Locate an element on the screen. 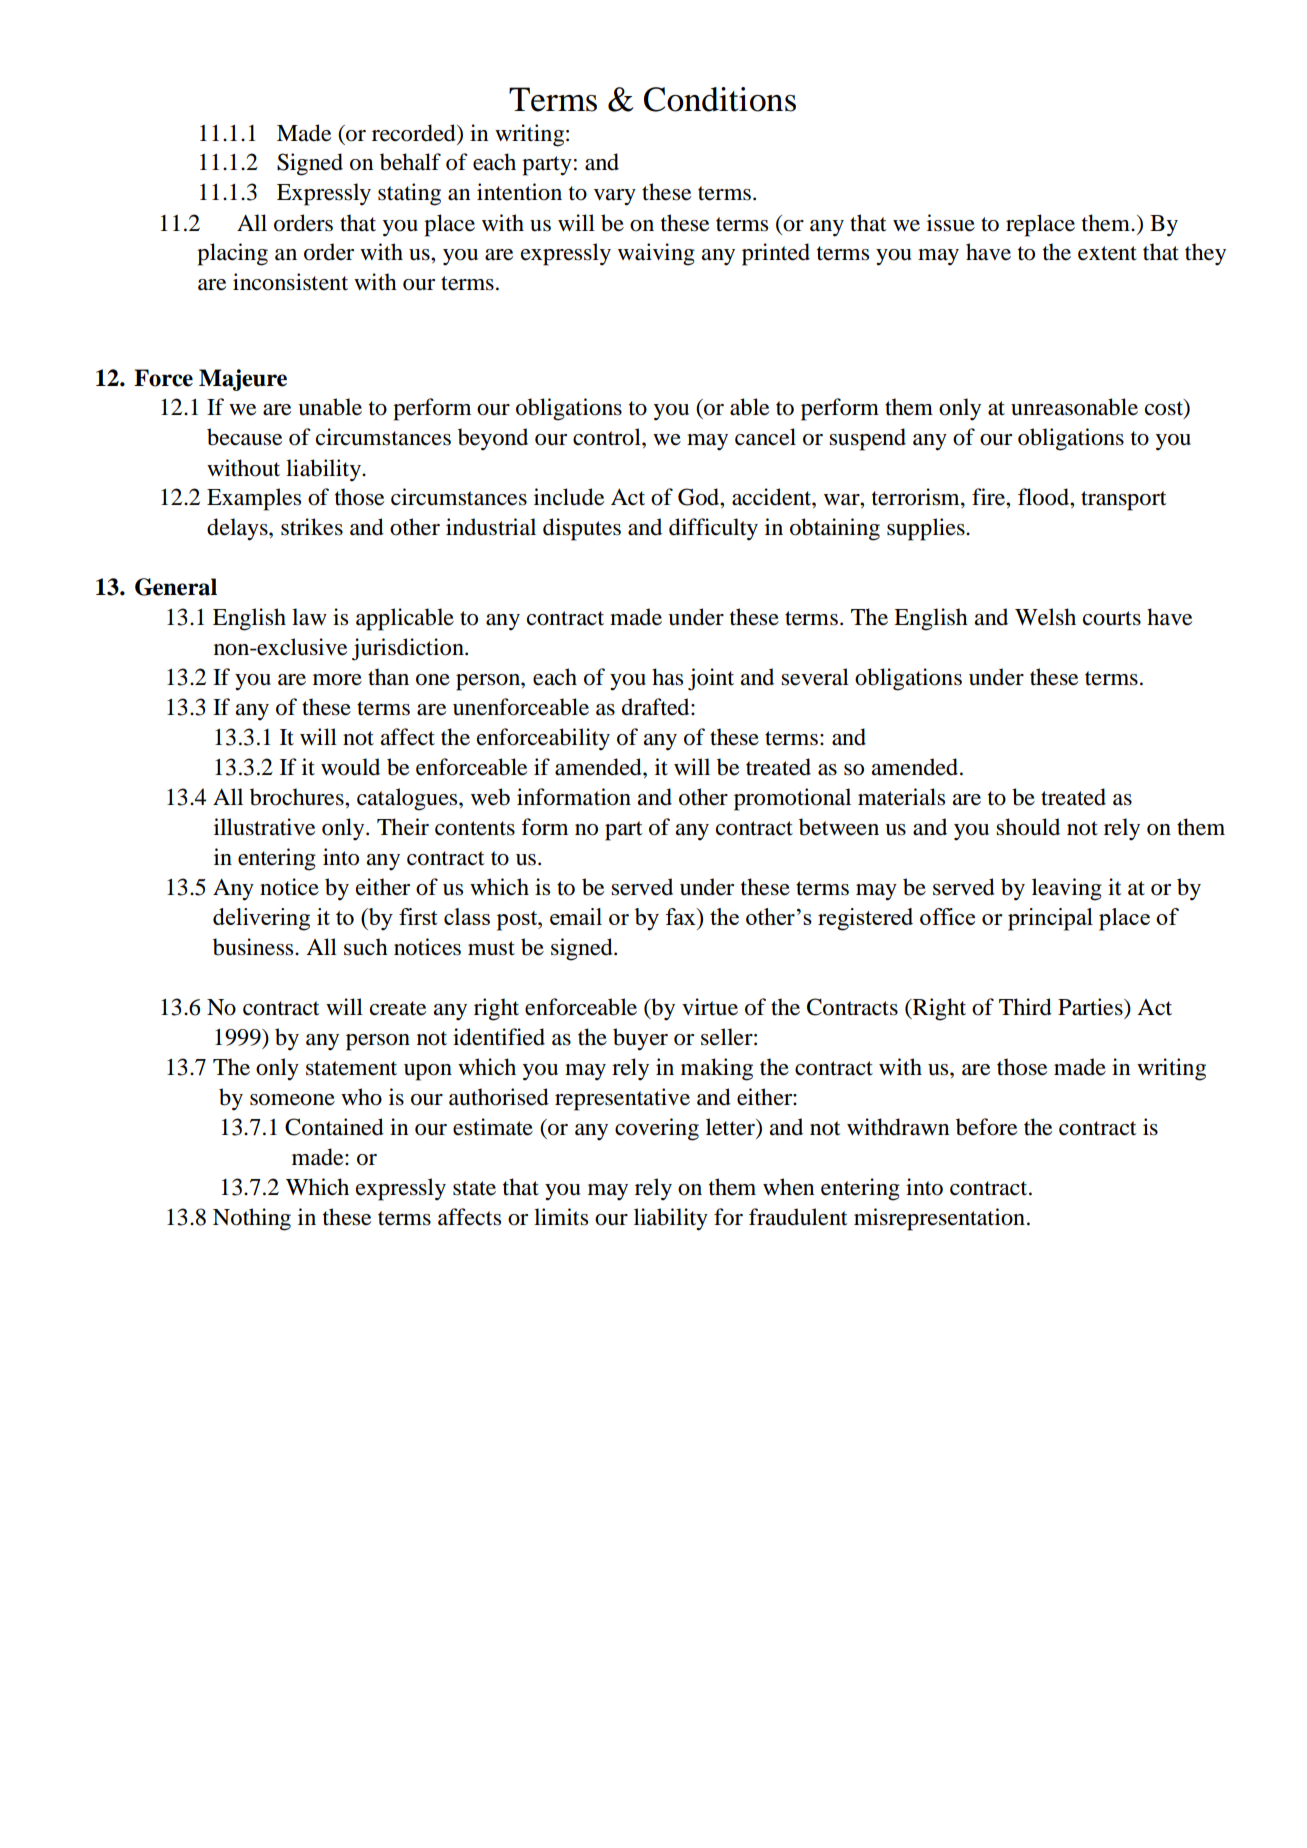  Nothing is located at coordinates (252, 1219).
